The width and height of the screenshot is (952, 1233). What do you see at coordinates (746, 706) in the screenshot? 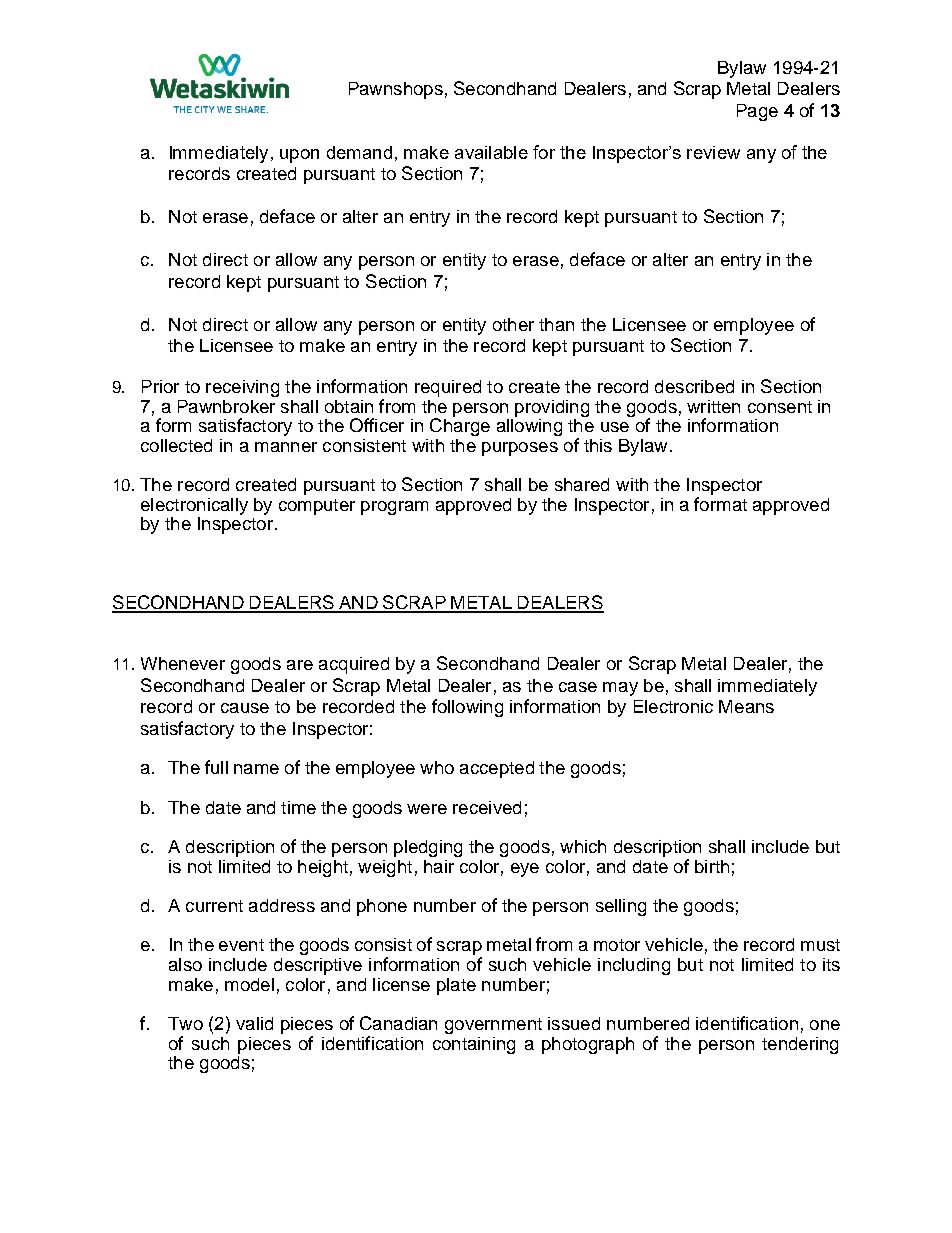
I see `Means` at bounding box center [746, 706].
